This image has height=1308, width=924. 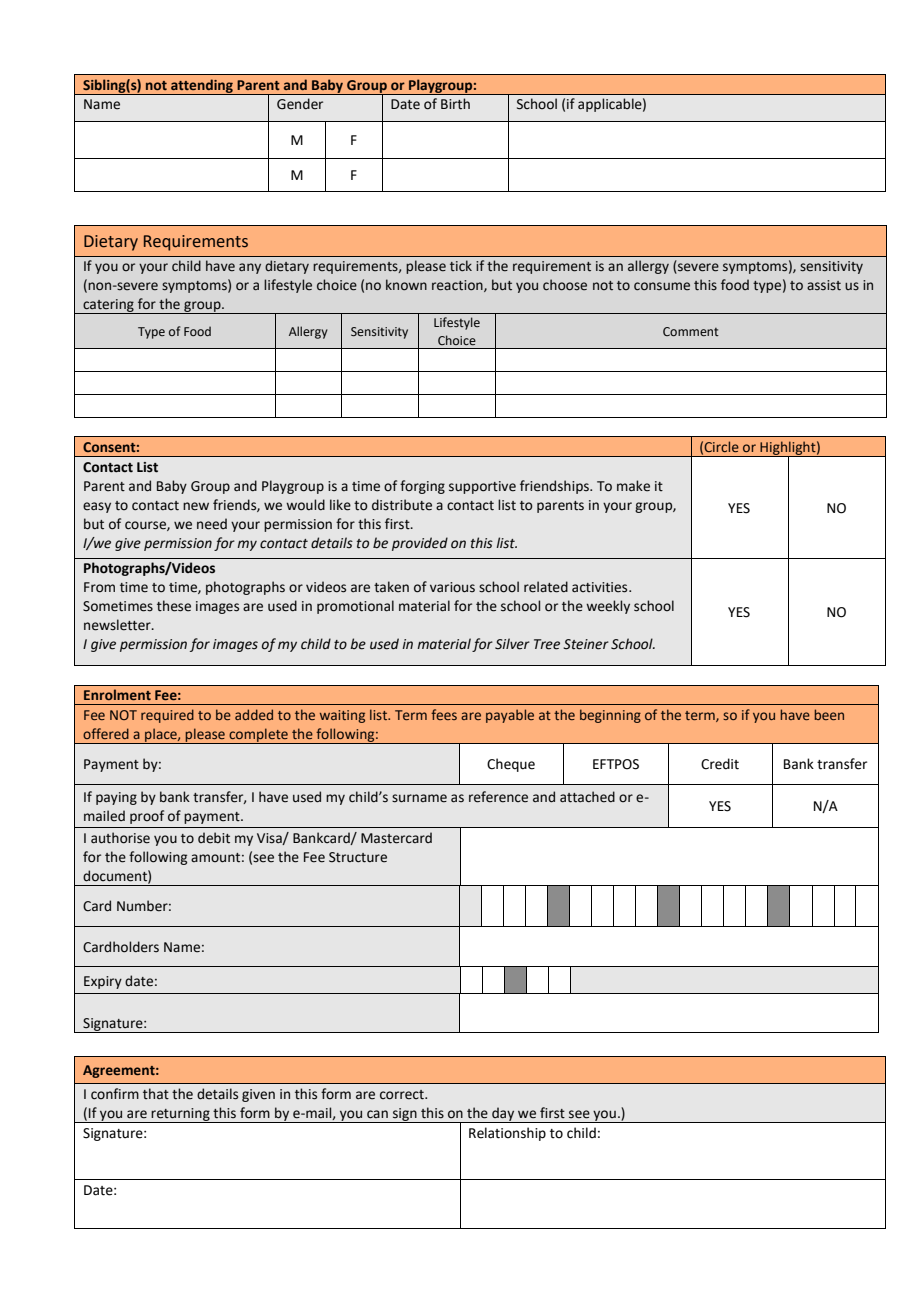 What do you see at coordinates (455, 104) in the image?
I see `Birth` at bounding box center [455, 104].
